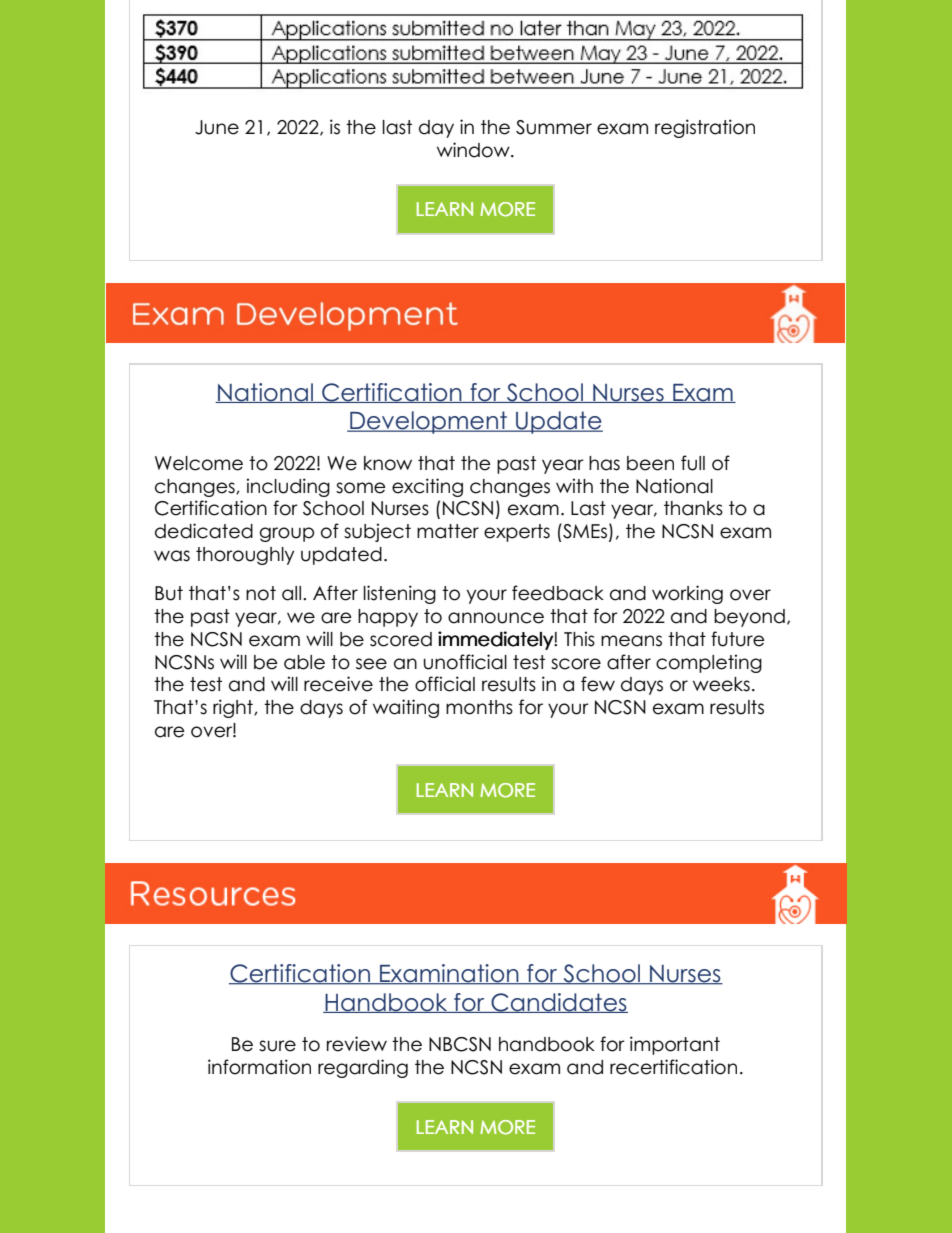  I want to click on months, so click(479, 707).
